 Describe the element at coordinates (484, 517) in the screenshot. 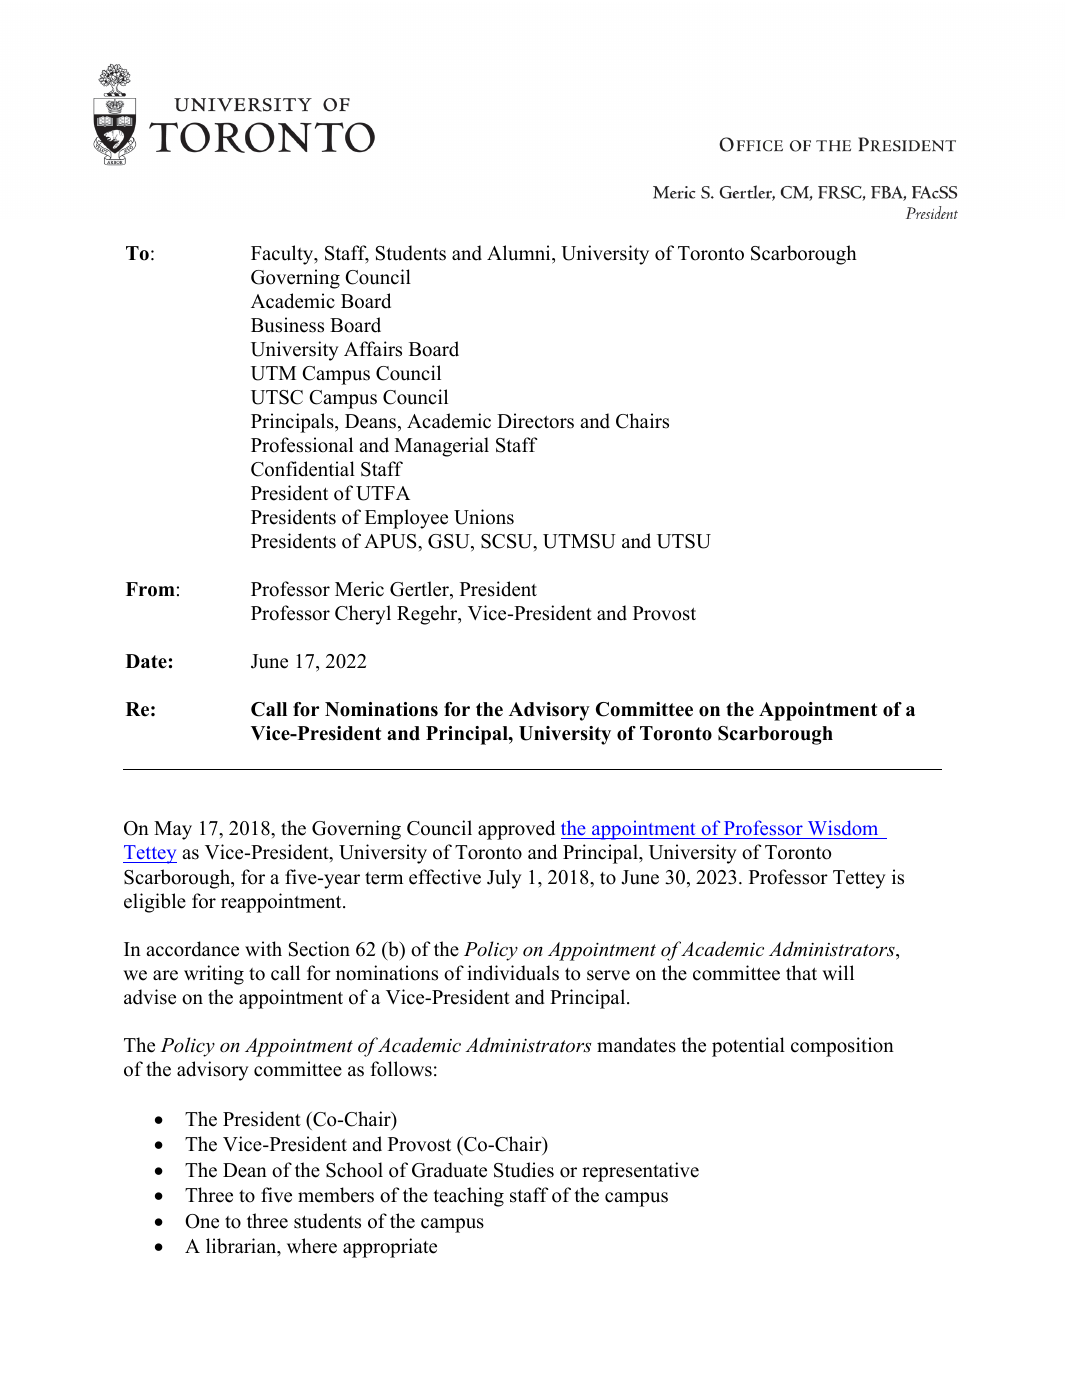

I see `Unions` at that location.
